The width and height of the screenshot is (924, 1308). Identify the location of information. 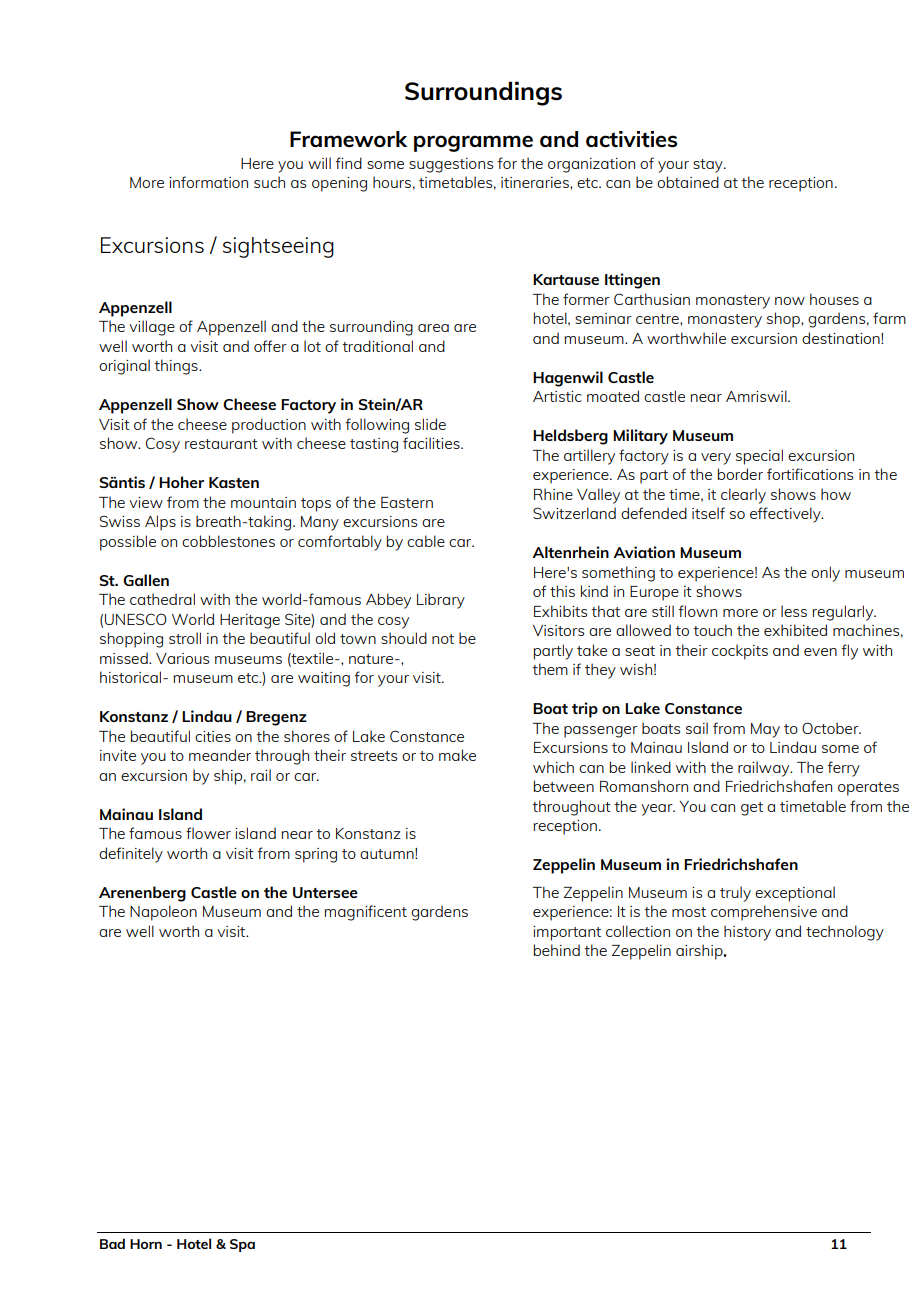
(208, 182).
